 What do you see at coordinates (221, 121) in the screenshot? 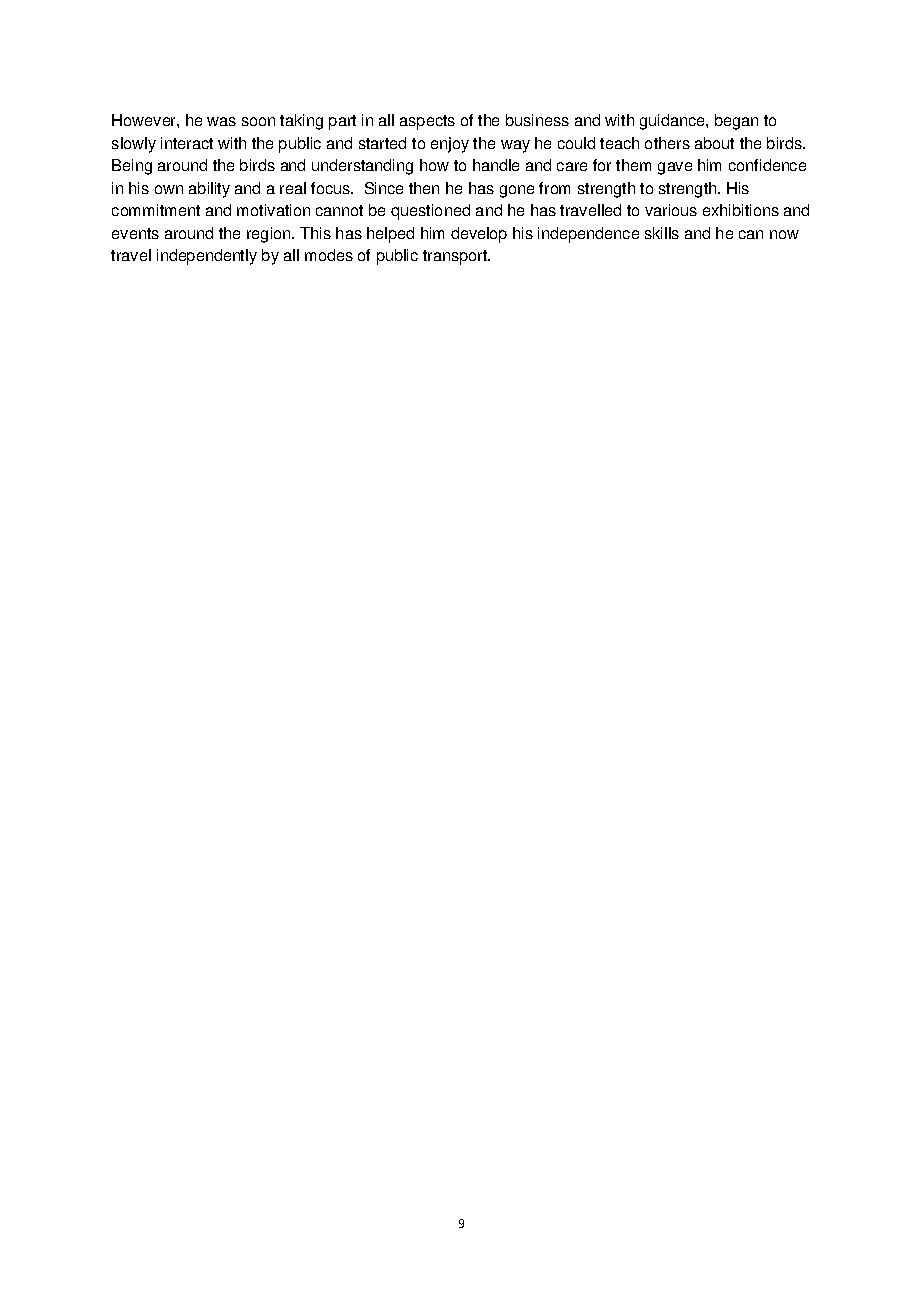
I see `was` at bounding box center [221, 121].
